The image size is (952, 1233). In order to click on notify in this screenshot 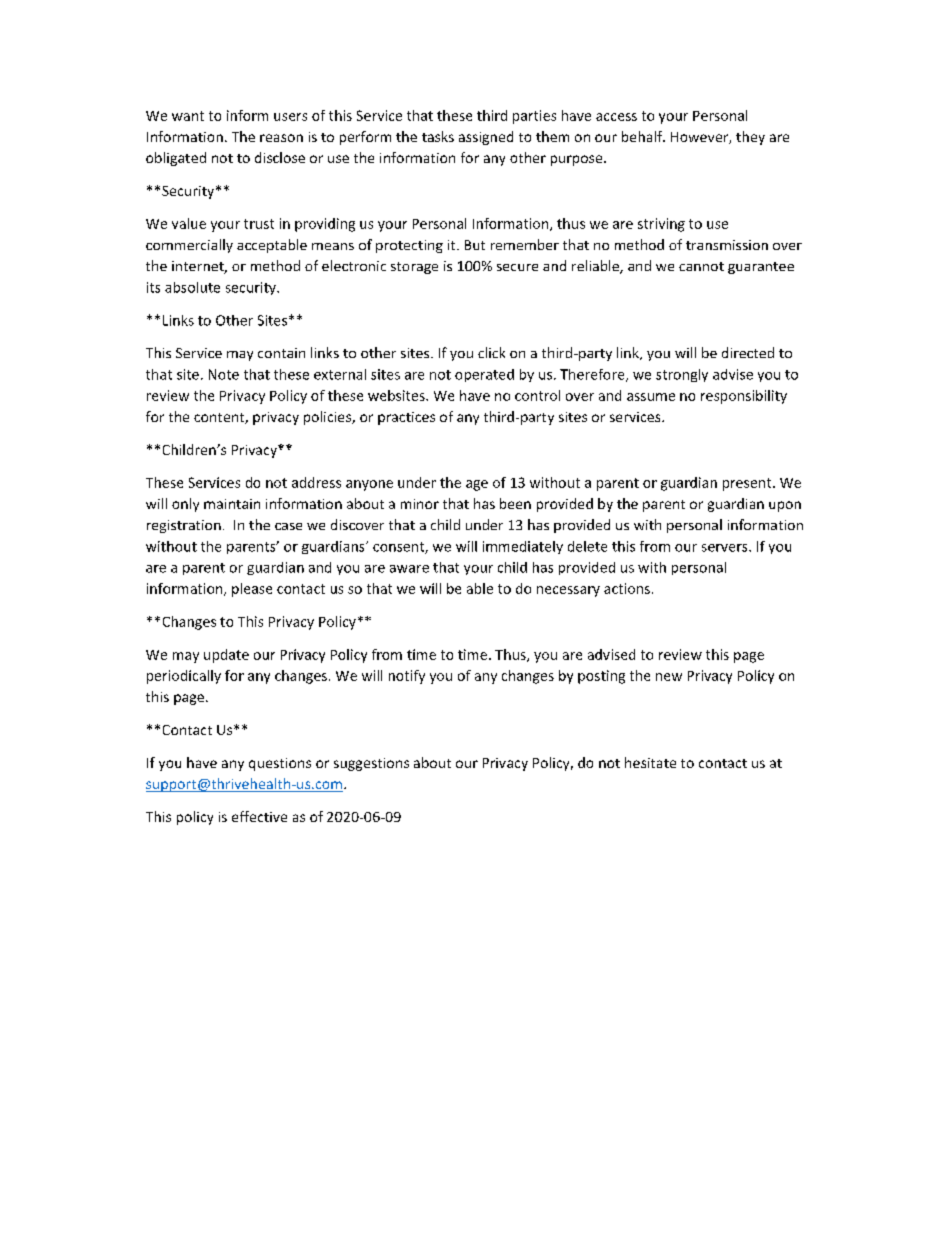, I will do `click(407, 677)`.
